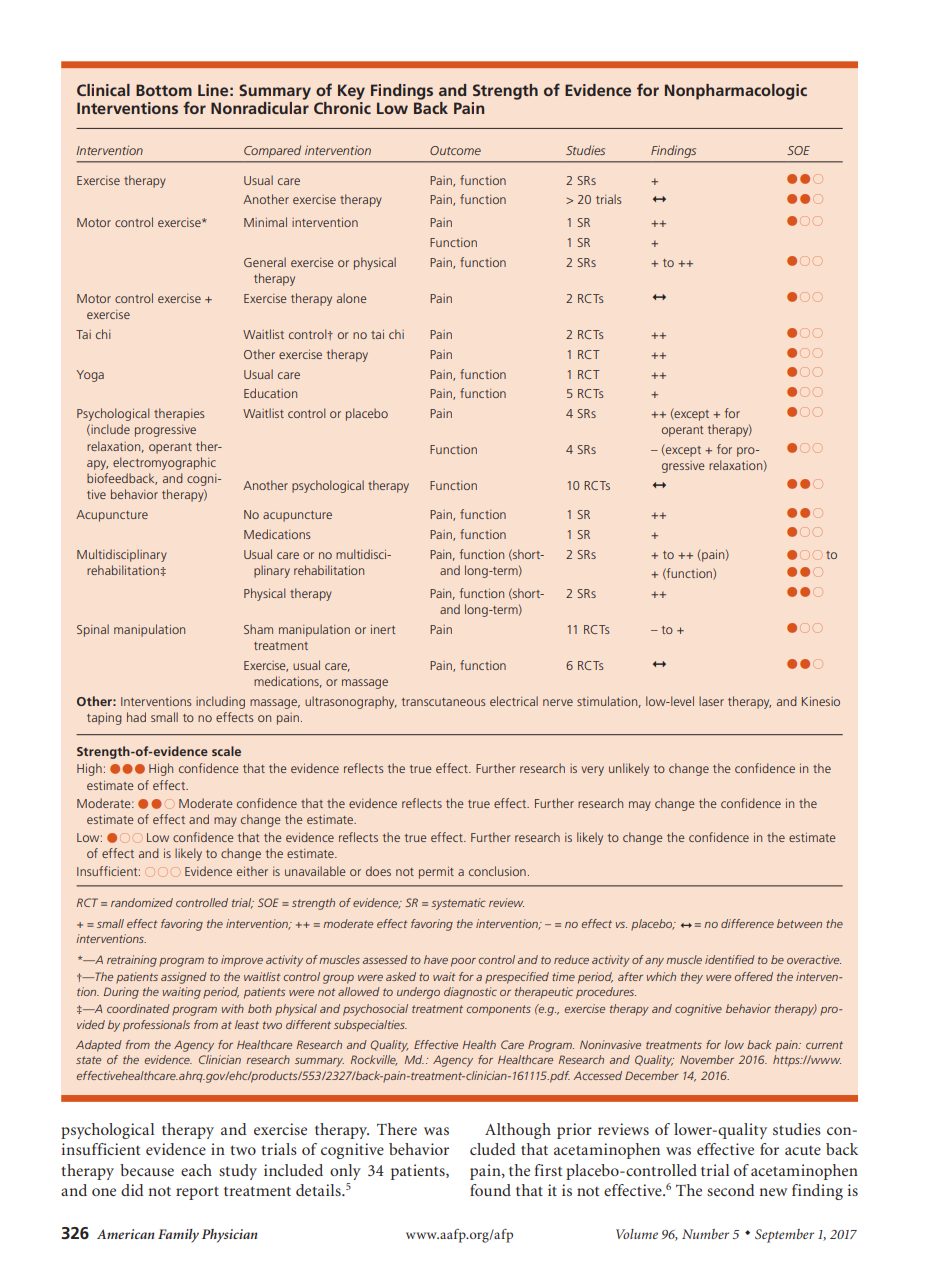 Image resolution: width=950 pixels, height=1288 pixels. I want to click on difference, so click(747, 923).
